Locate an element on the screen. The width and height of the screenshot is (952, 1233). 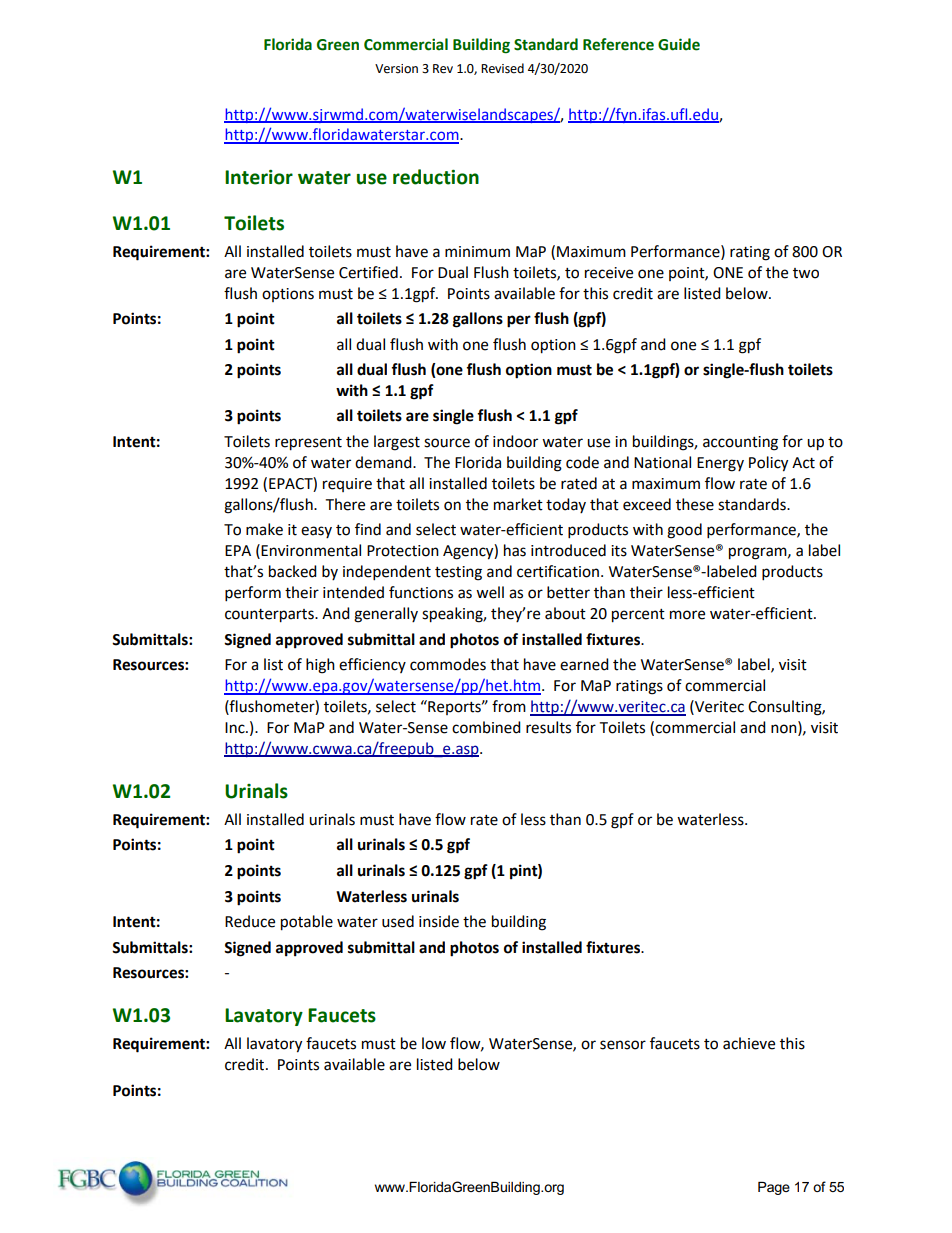
indoor is located at coordinates (515, 441).
